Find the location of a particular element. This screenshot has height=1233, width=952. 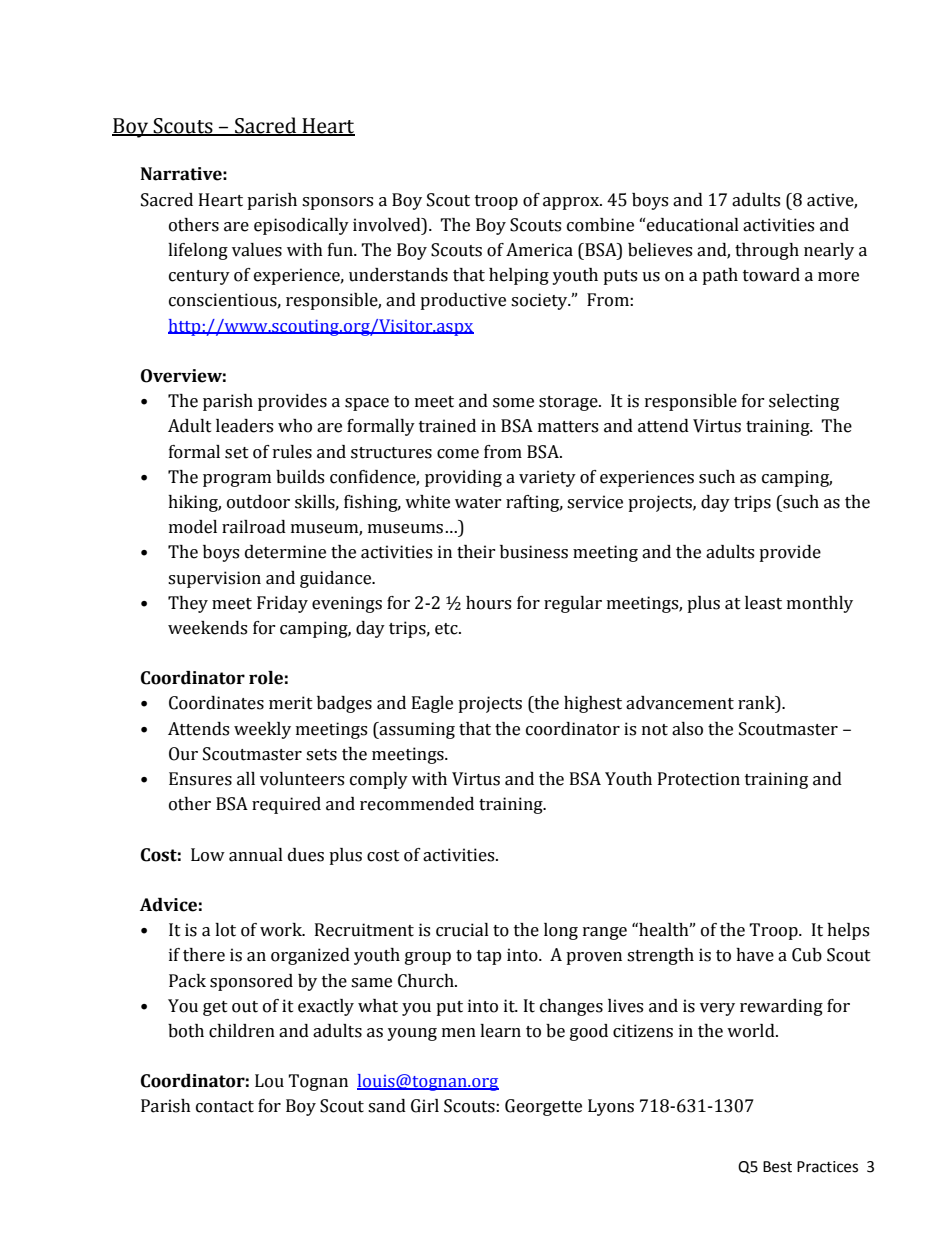

through is located at coordinates (767, 251).
